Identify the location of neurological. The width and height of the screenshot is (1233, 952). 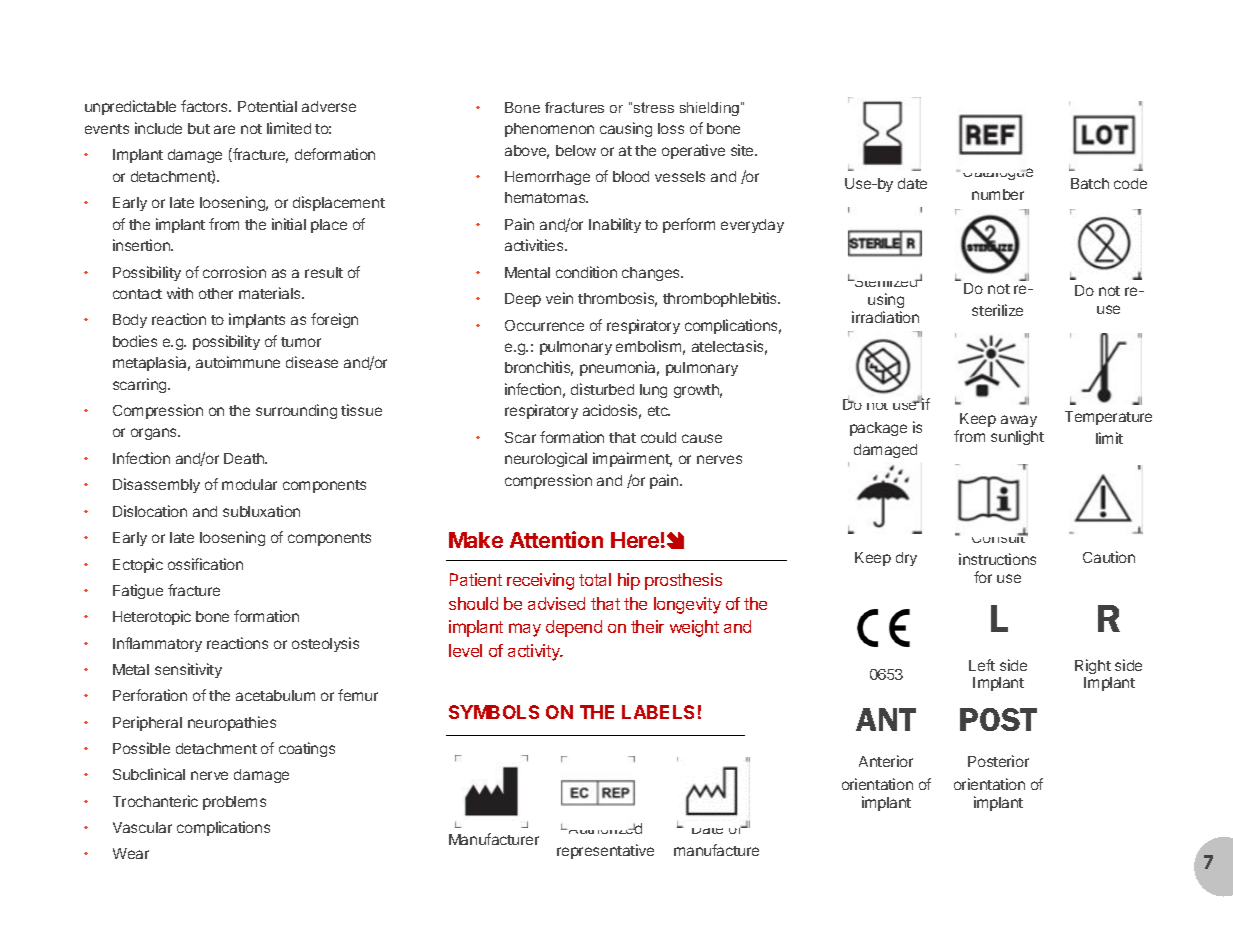
(546, 459).
